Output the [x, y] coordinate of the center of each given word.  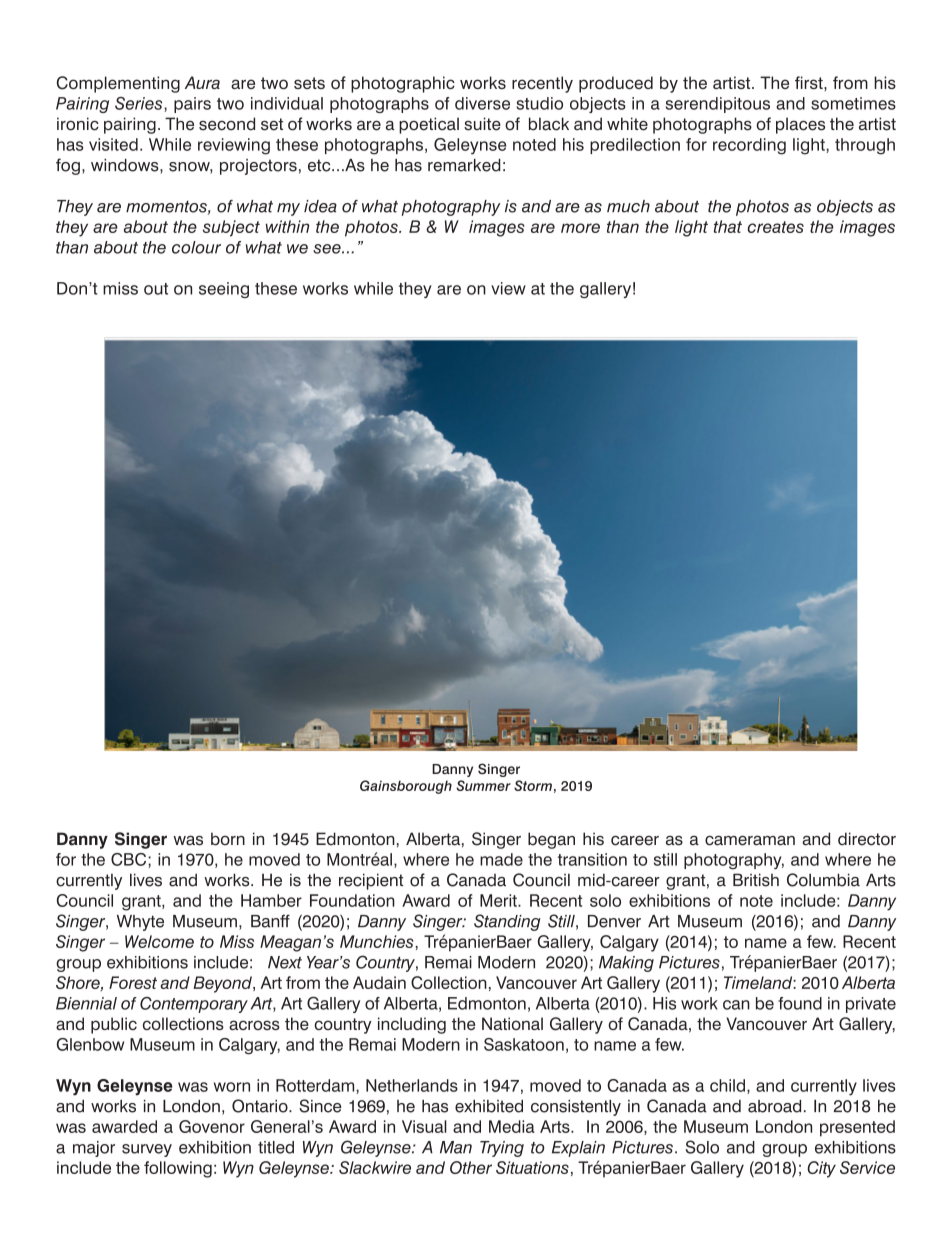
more [580, 228]
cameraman [750, 840]
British [756, 880]
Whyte [140, 923]
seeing [224, 290]
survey [147, 1150]
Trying [502, 1149]
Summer [483, 785]
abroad [774, 1106]
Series [140, 104]
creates [775, 227]
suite [482, 124]
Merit [499, 900]
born [228, 839]
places [800, 125]
